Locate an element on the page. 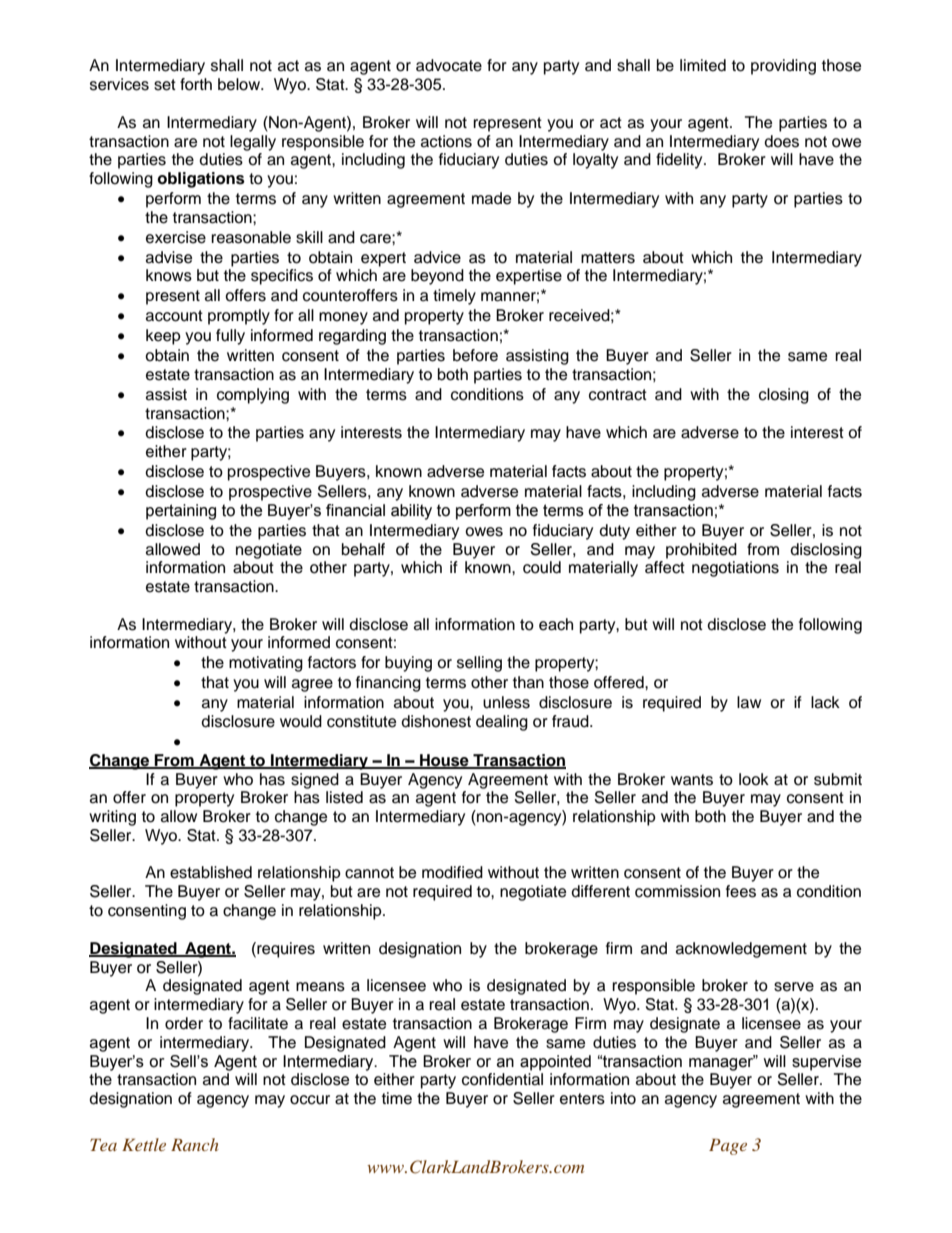 The image size is (952, 1233). contract is located at coordinates (618, 395).
